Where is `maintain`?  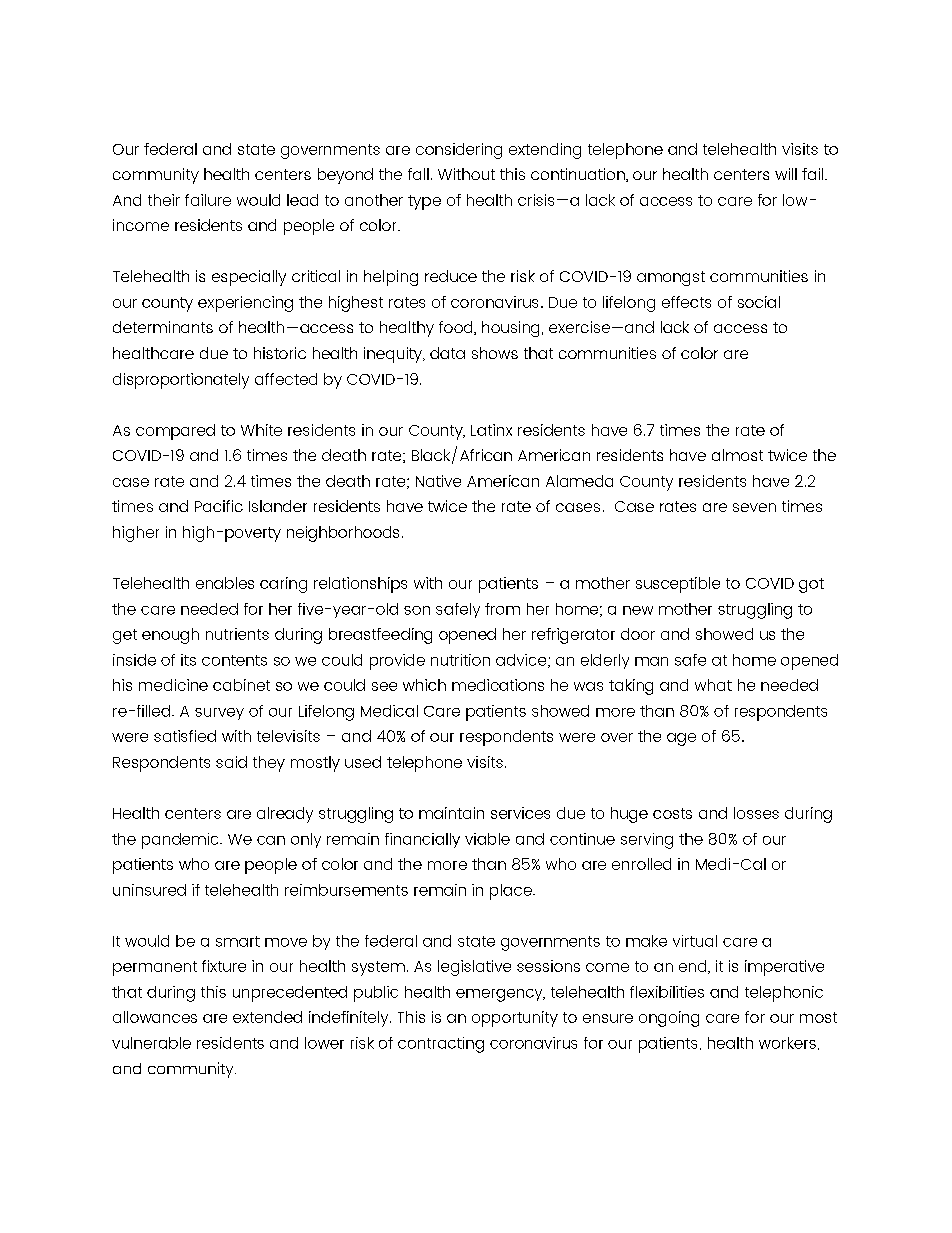 maintain is located at coordinates (451, 813).
